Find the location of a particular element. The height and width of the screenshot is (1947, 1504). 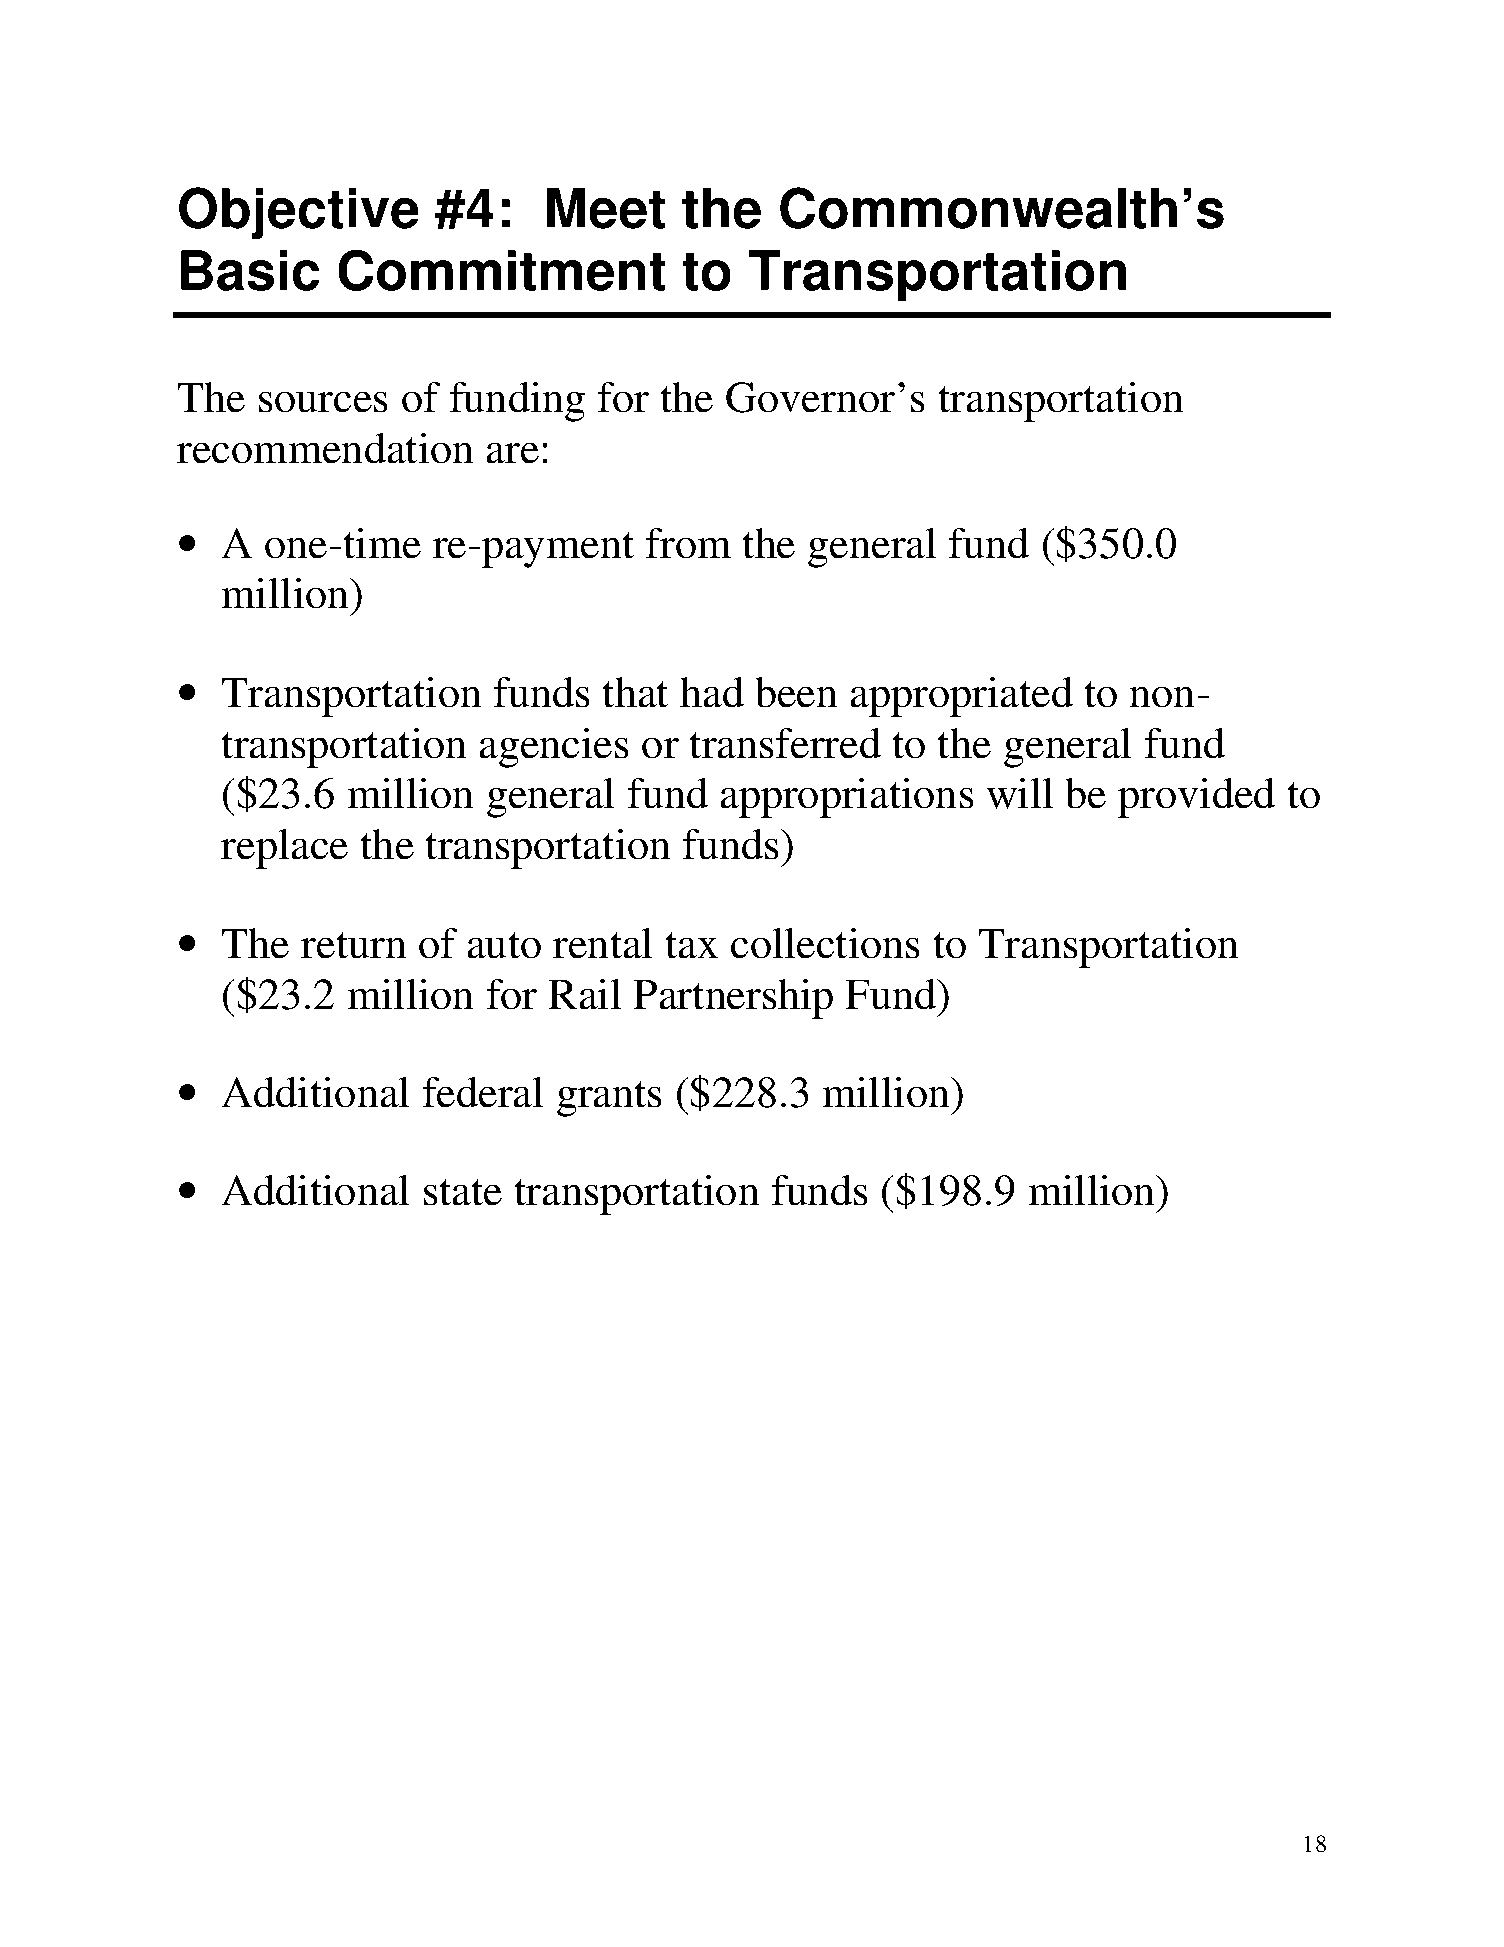

Commitment is located at coordinates (502, 270).
